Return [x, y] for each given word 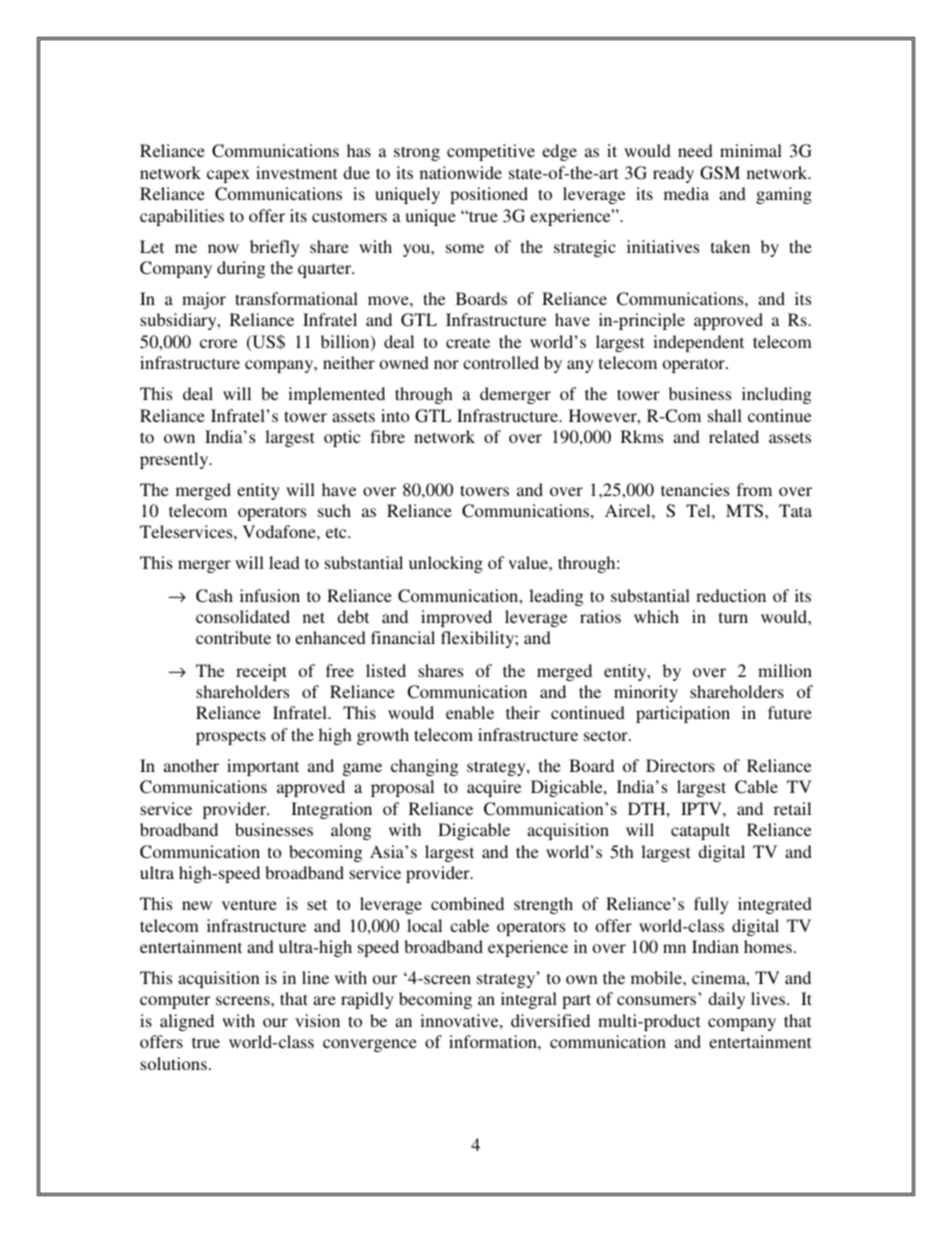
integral [529, 1000]
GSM [720, 173]
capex [228, 176]
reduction [731, 595]
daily [726, 1000]
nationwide [461, 172]
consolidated [243, 616]
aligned [187, 1022]
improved [456, 618]
